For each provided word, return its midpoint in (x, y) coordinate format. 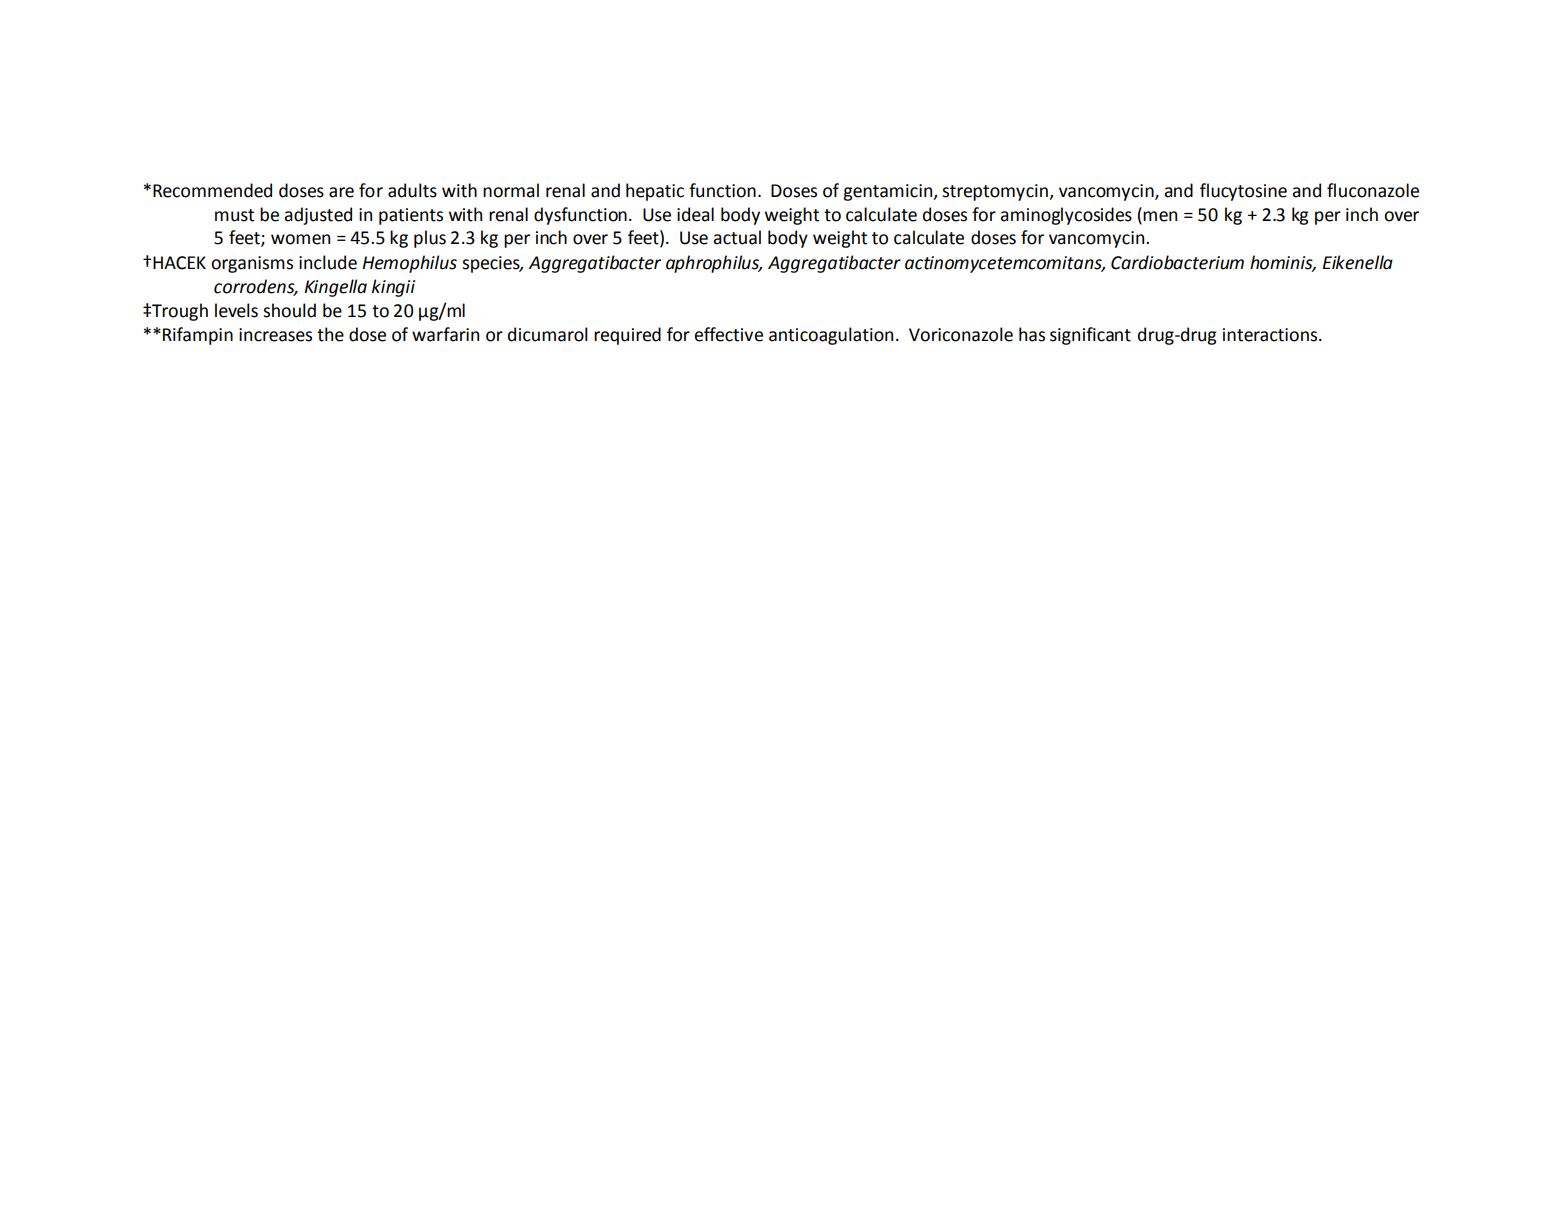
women (300, 239)
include (328, 262)
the (330, 334)
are (341, 192)
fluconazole (1373, 190)
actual (737, 237)
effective (728, 334)
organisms (252, 264)
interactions (1271, 335)
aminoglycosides (1066, 216)
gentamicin (889, 192)
